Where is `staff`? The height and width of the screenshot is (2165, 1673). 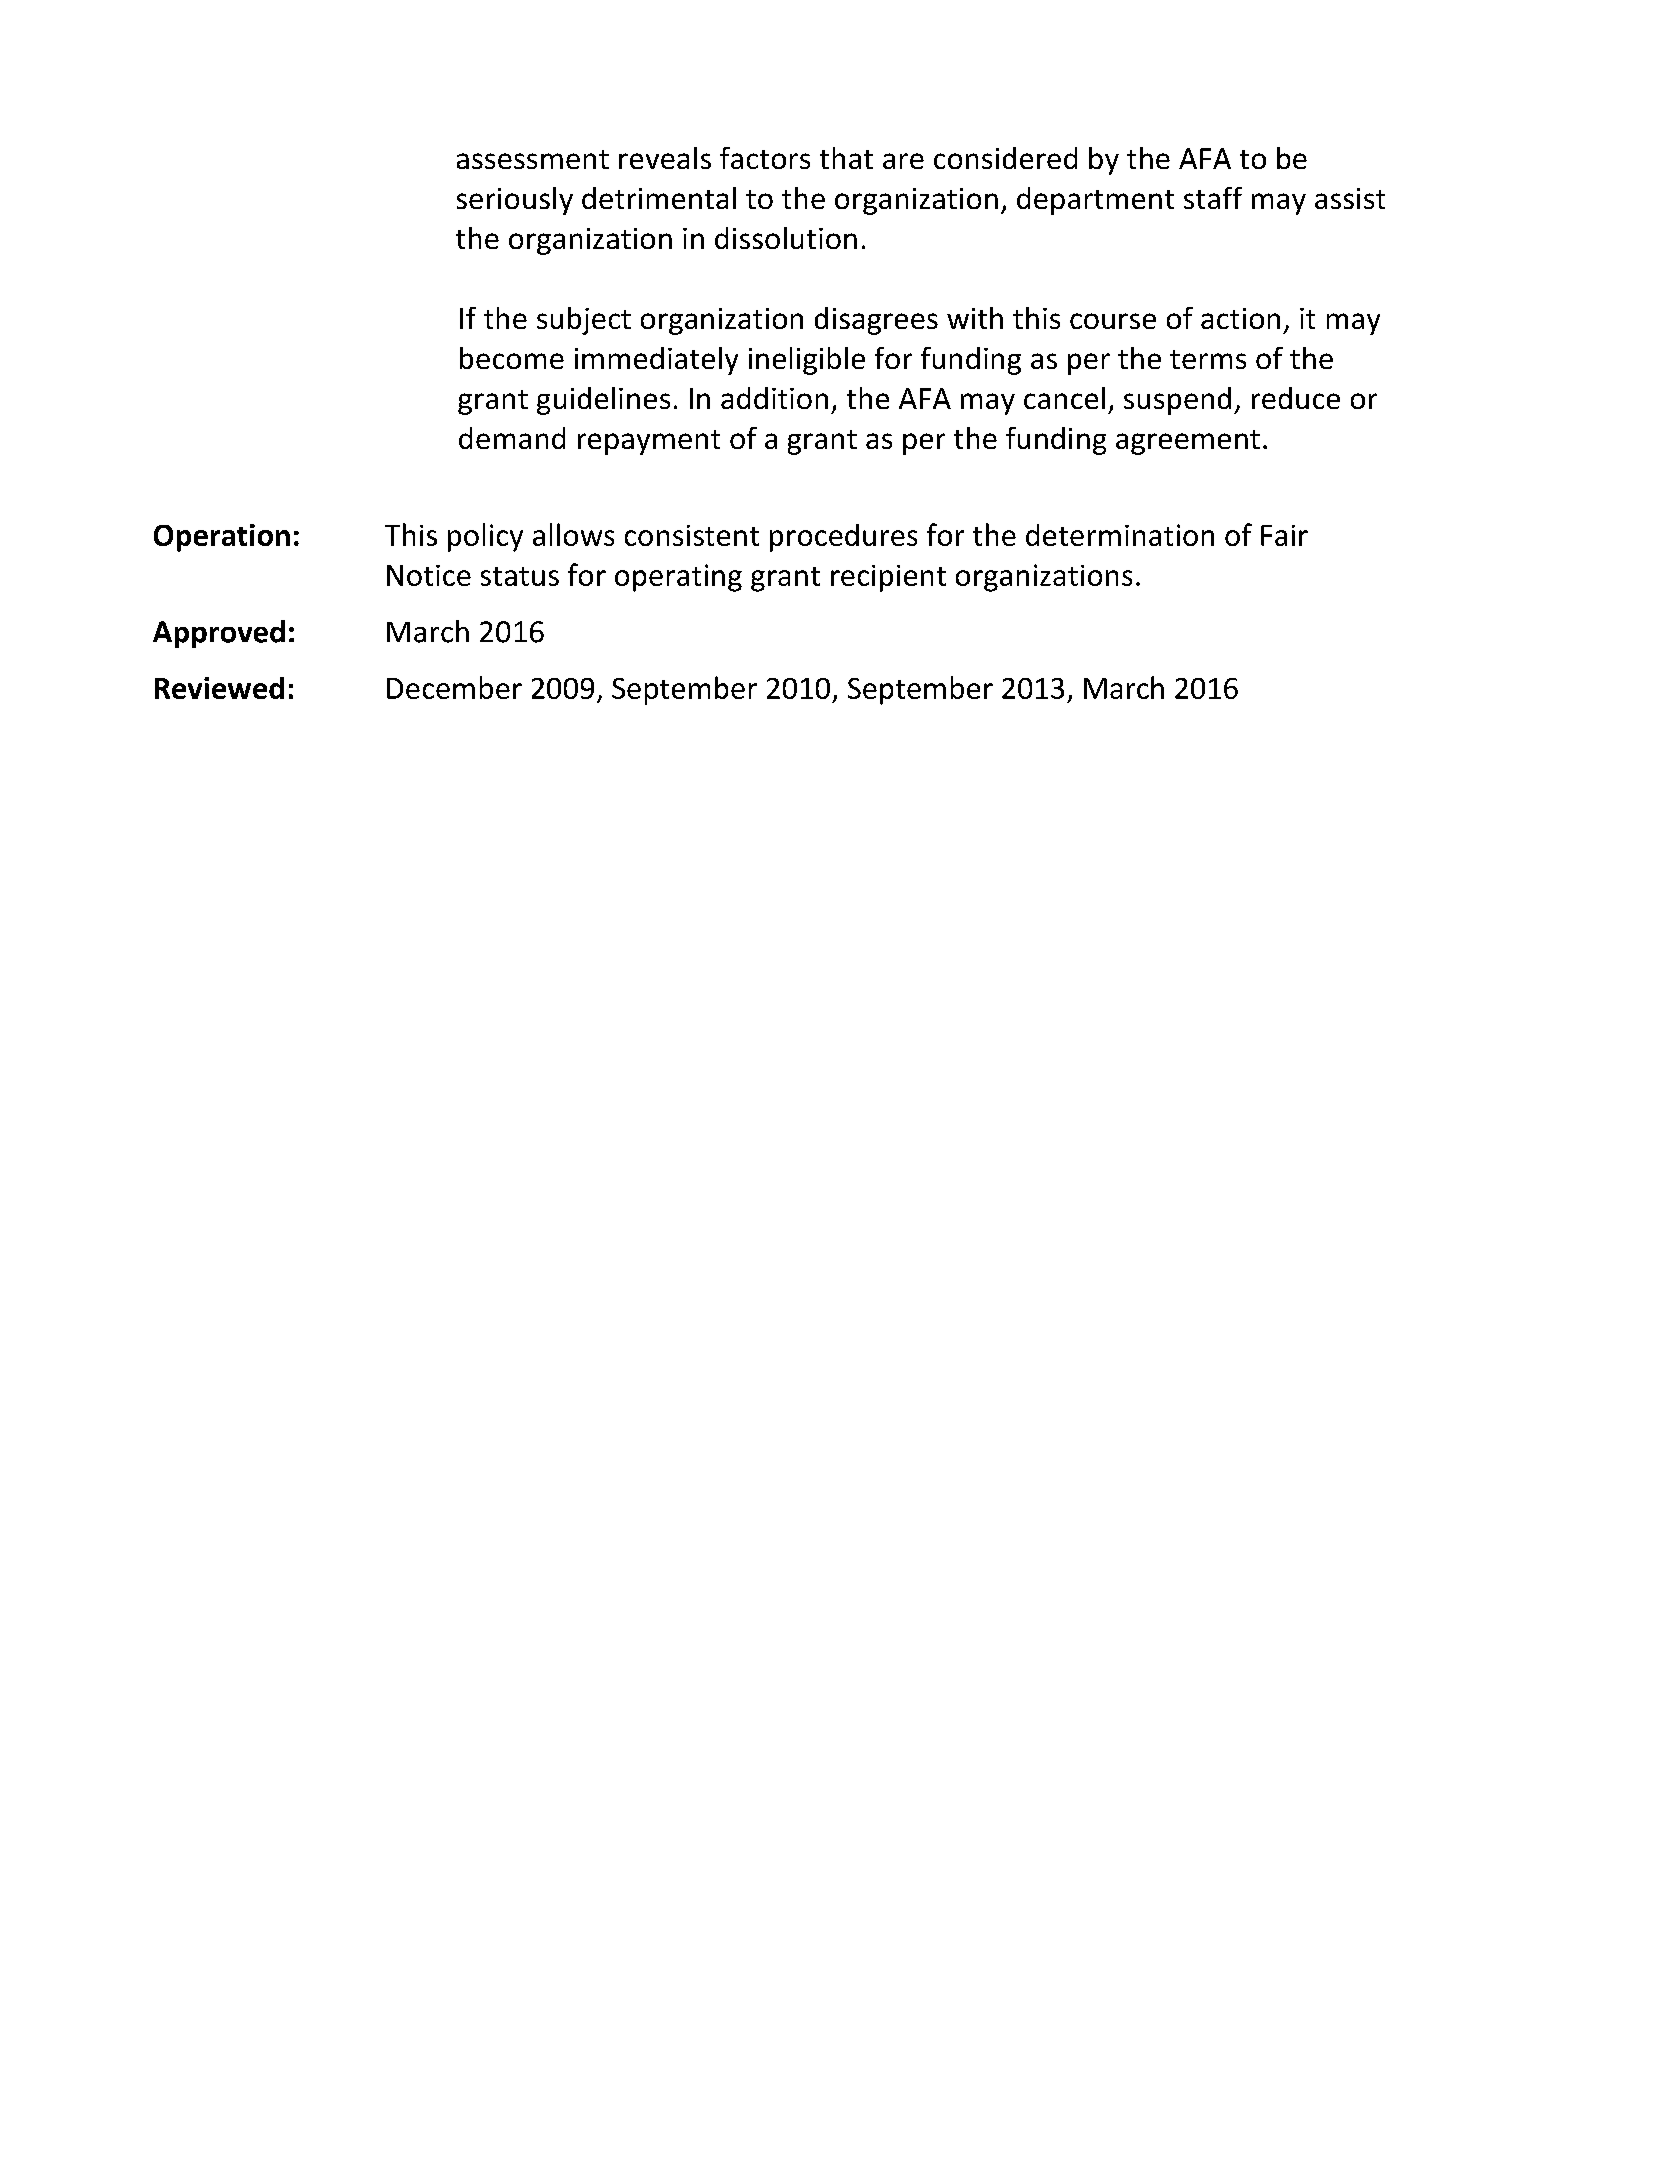
staff is located at coordinates (1213, 198).
